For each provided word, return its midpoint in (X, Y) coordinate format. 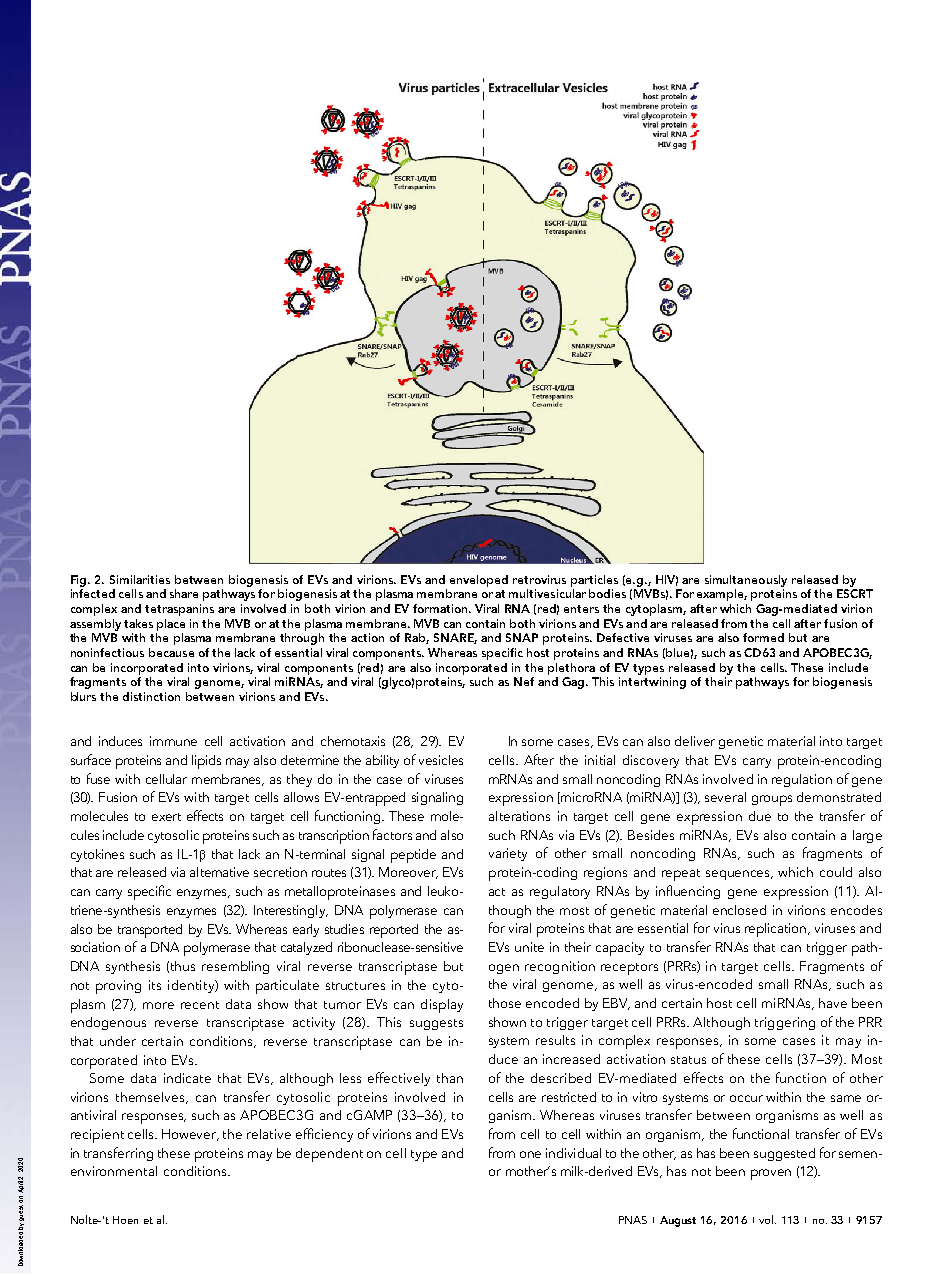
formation (441, 608)
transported (150, 931)
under (118, 1041)
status (688, 1060)
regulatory (560, 892)
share (184, 593)
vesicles (441, 760)
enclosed (739, 910)
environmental (114, 1171)
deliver (695, 741)
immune (173, 741)
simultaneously (746, 581)
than (450, 1078)
